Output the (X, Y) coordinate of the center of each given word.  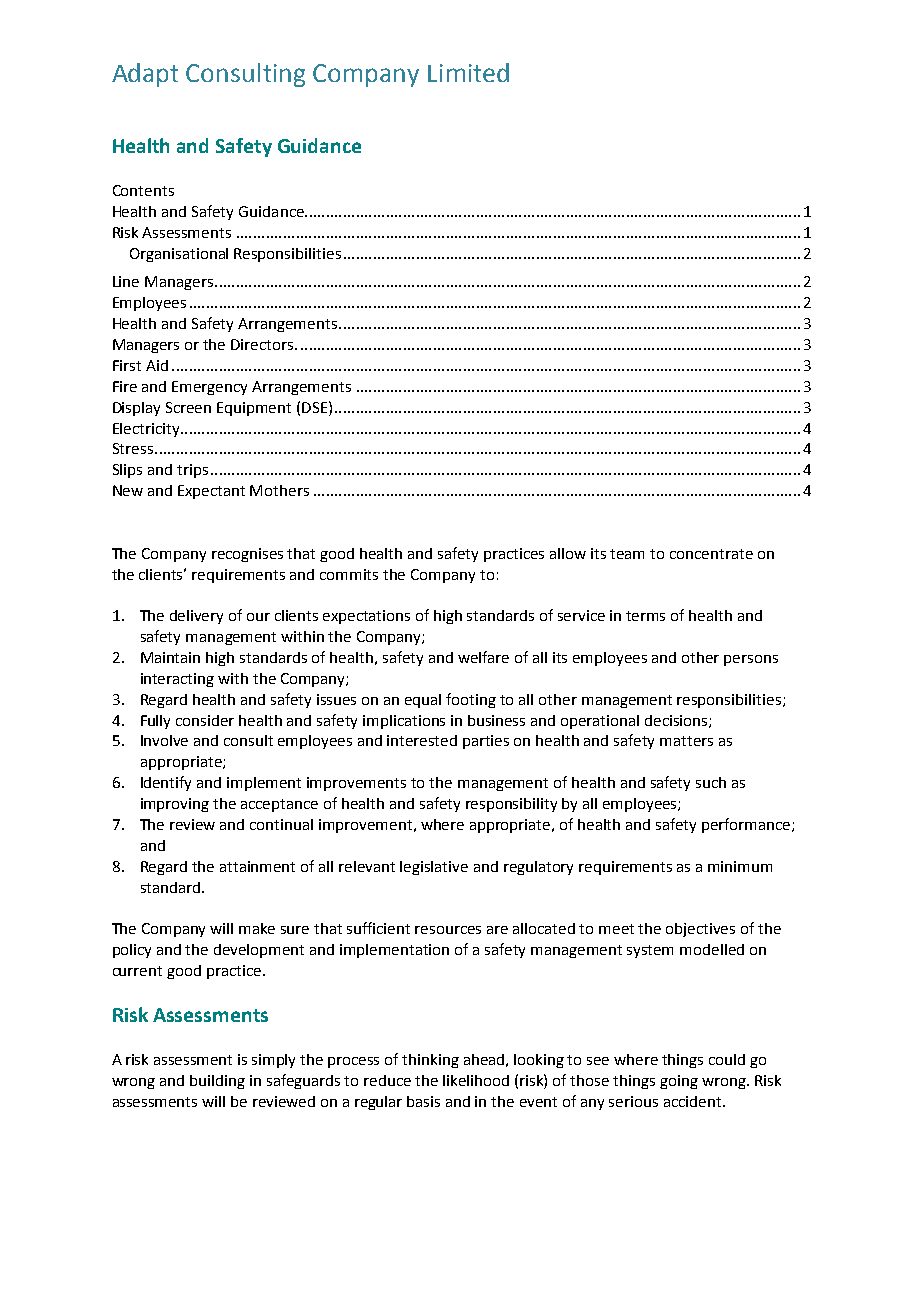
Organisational (179, 255)
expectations (366, 617)
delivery (196, 617)
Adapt (145, 75)
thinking (430, 1061)
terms (645, 616)
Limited (468, 72)
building (217, 1082)
